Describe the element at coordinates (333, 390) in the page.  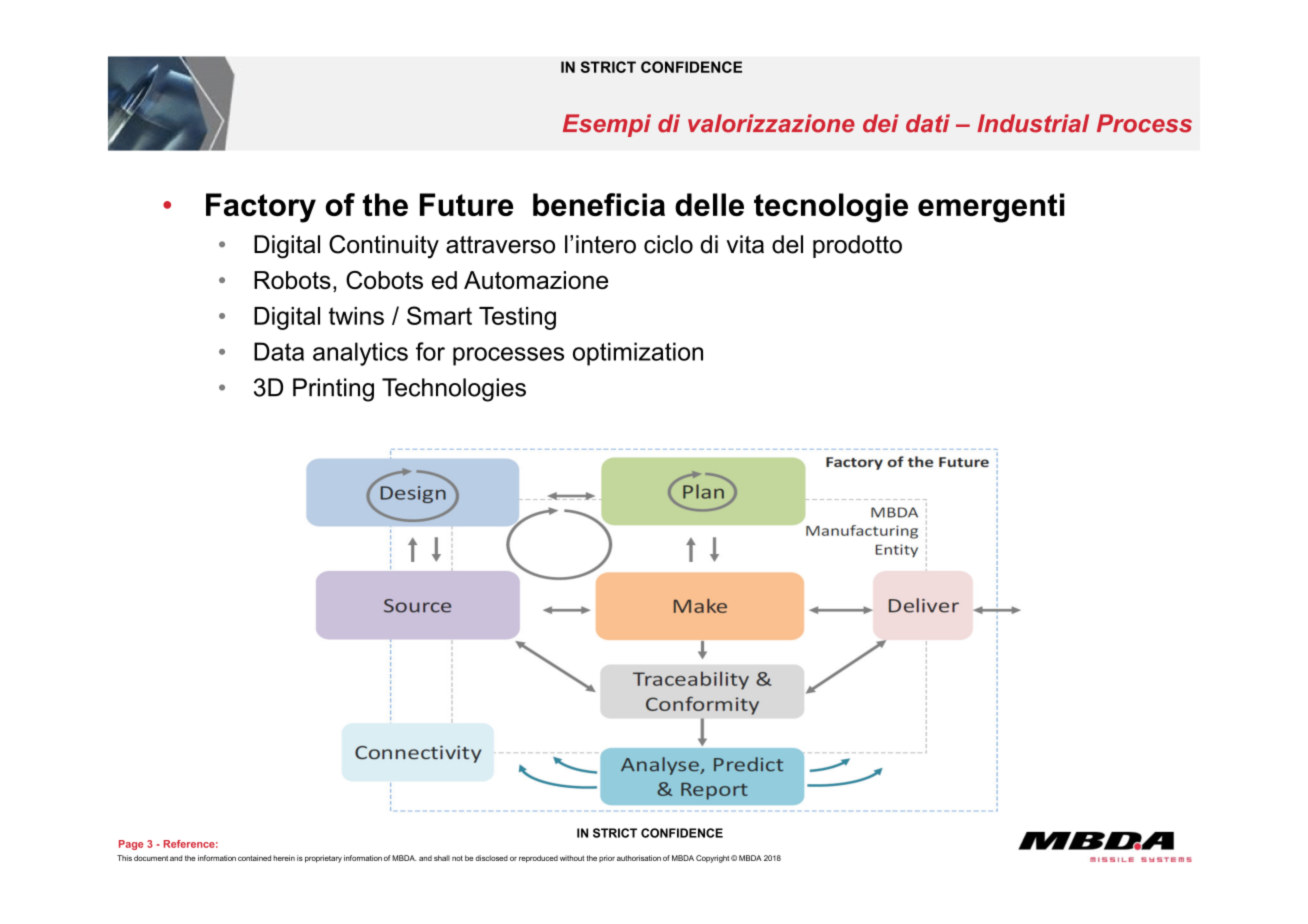
I see `Printing` at that location.
